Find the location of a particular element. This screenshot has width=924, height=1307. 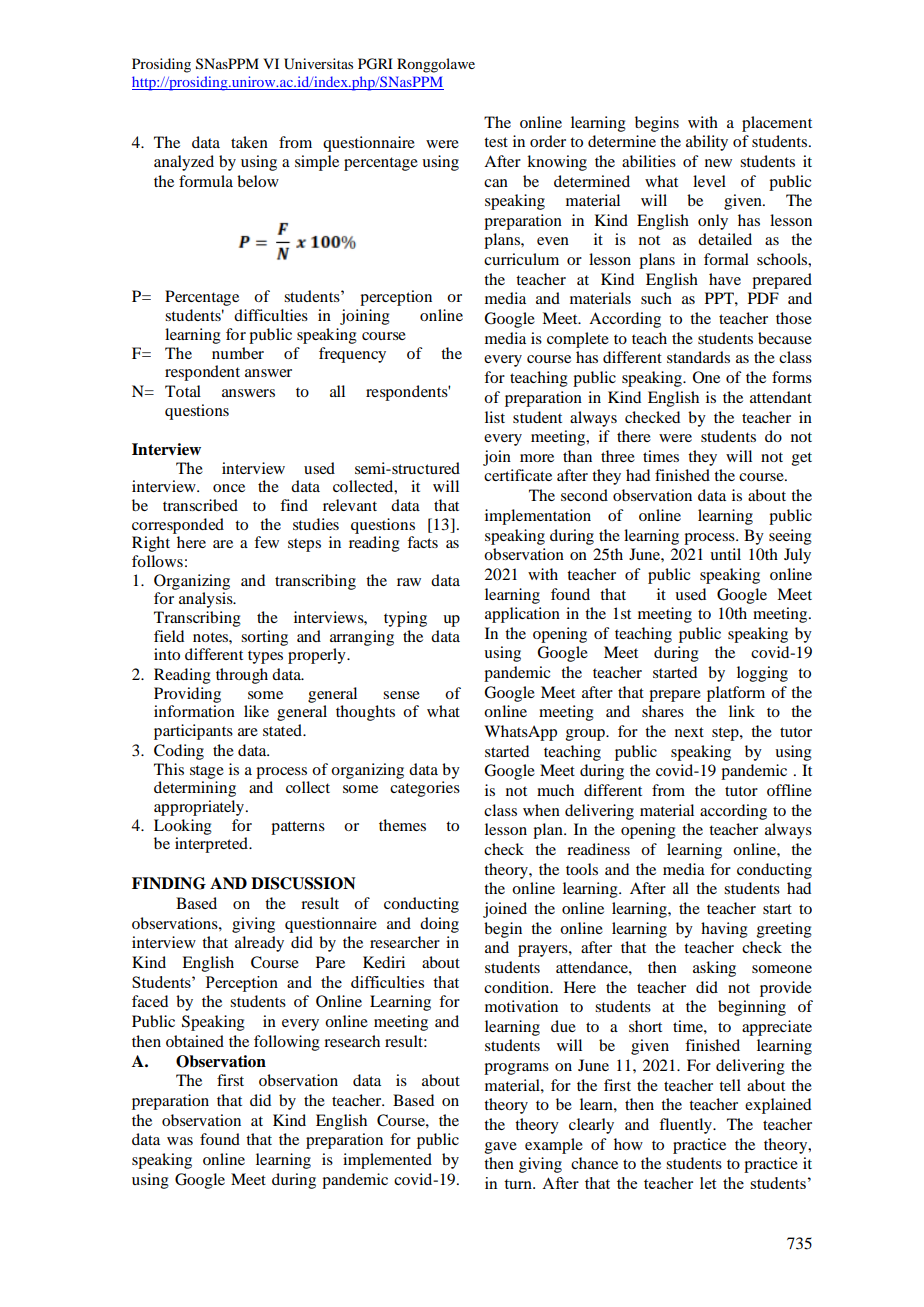

was is located at coordinates (180, 1141).
